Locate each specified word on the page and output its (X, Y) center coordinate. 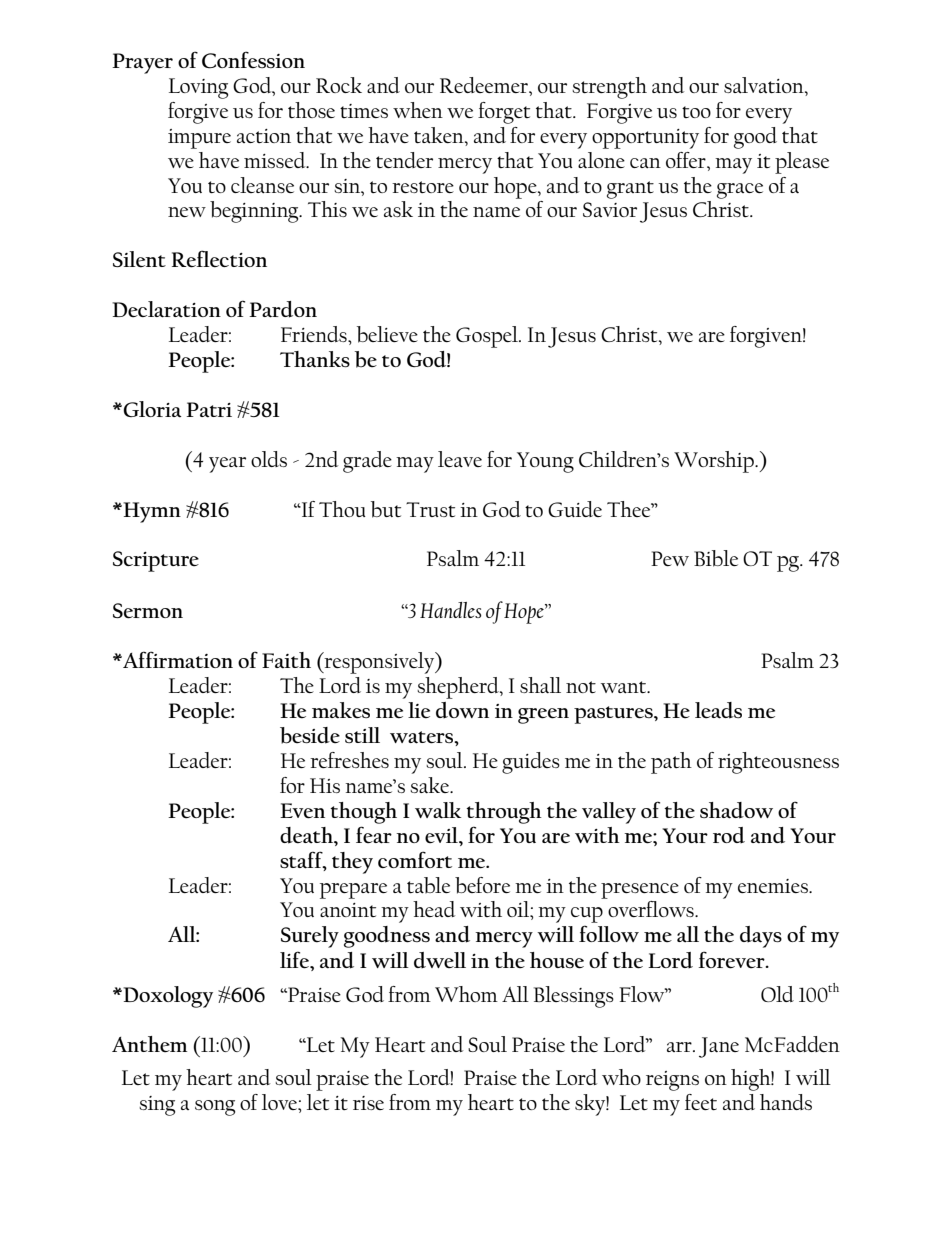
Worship (715, 462)
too (696, 112)
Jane (719, 1047)
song (215, 1108)
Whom (466, 994)
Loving (198, 88)
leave (460, 459)
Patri (209, 409)
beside (310, 735)
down (462, 710)
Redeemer (485, 85)
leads (718, 710)
